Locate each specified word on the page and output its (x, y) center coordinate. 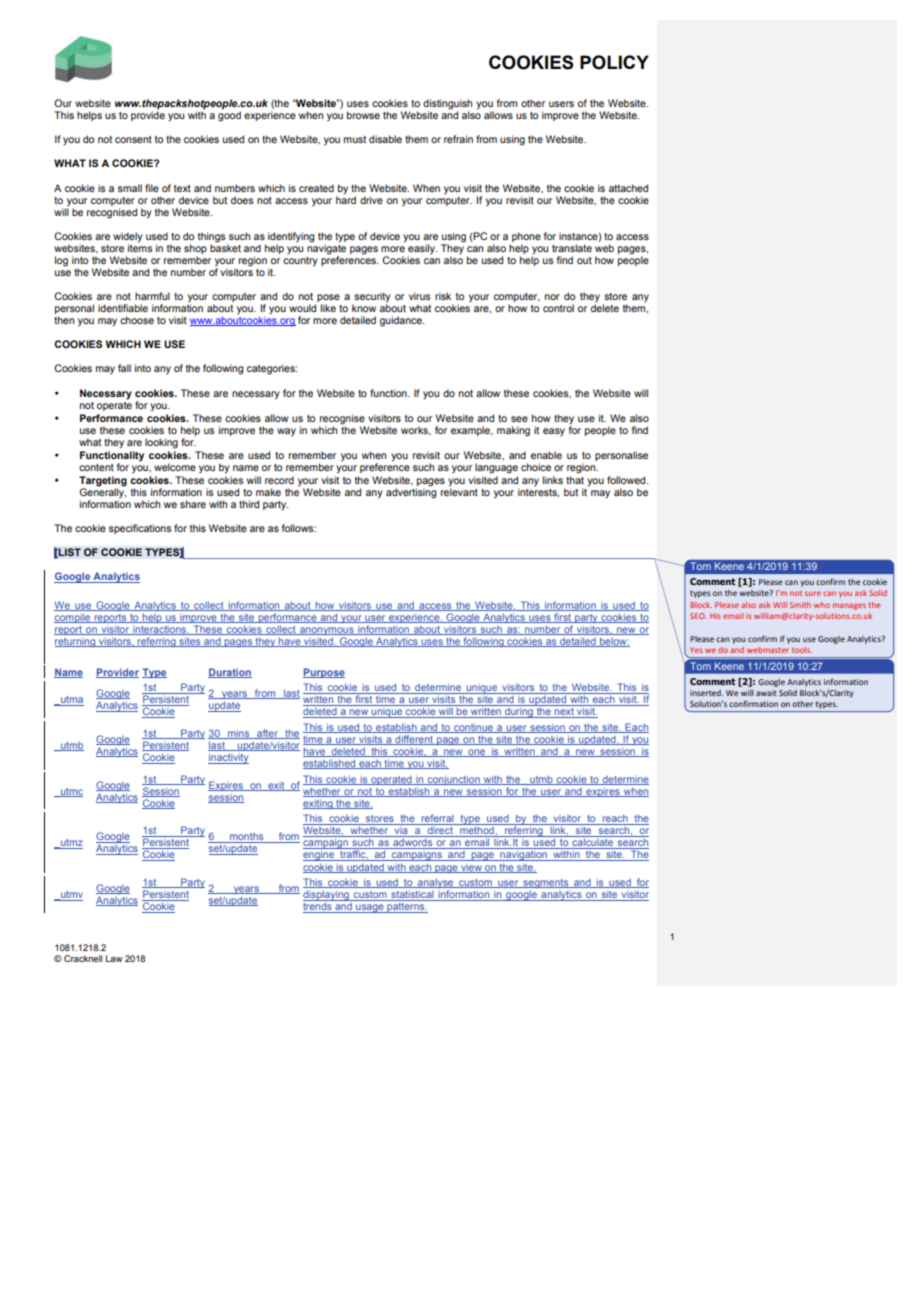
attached (628, 188)
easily (422, 249)
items (140, 247)
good (229, 115)
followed (627, 480)
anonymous (327, 631)
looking (161, 443)
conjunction (453, 780)
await (766, 693)
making (513, 431)
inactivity (228, 758)
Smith (800, 605)
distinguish (447, 105)
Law (114, 958)
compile (73, 618)
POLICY (614, 62)
